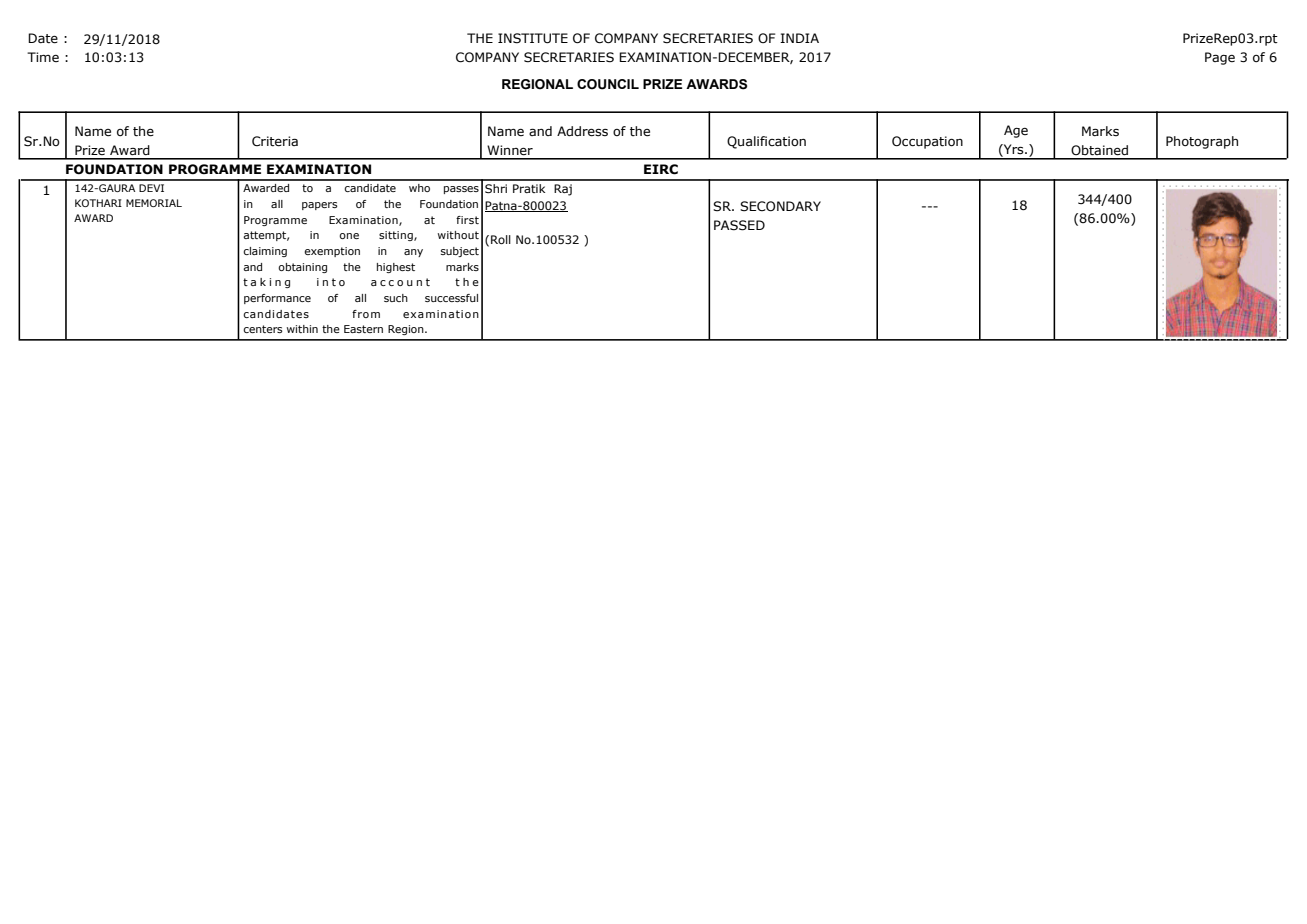 The image size is (1307, 924). I want to click on Obtained, so click(1099, 150).
